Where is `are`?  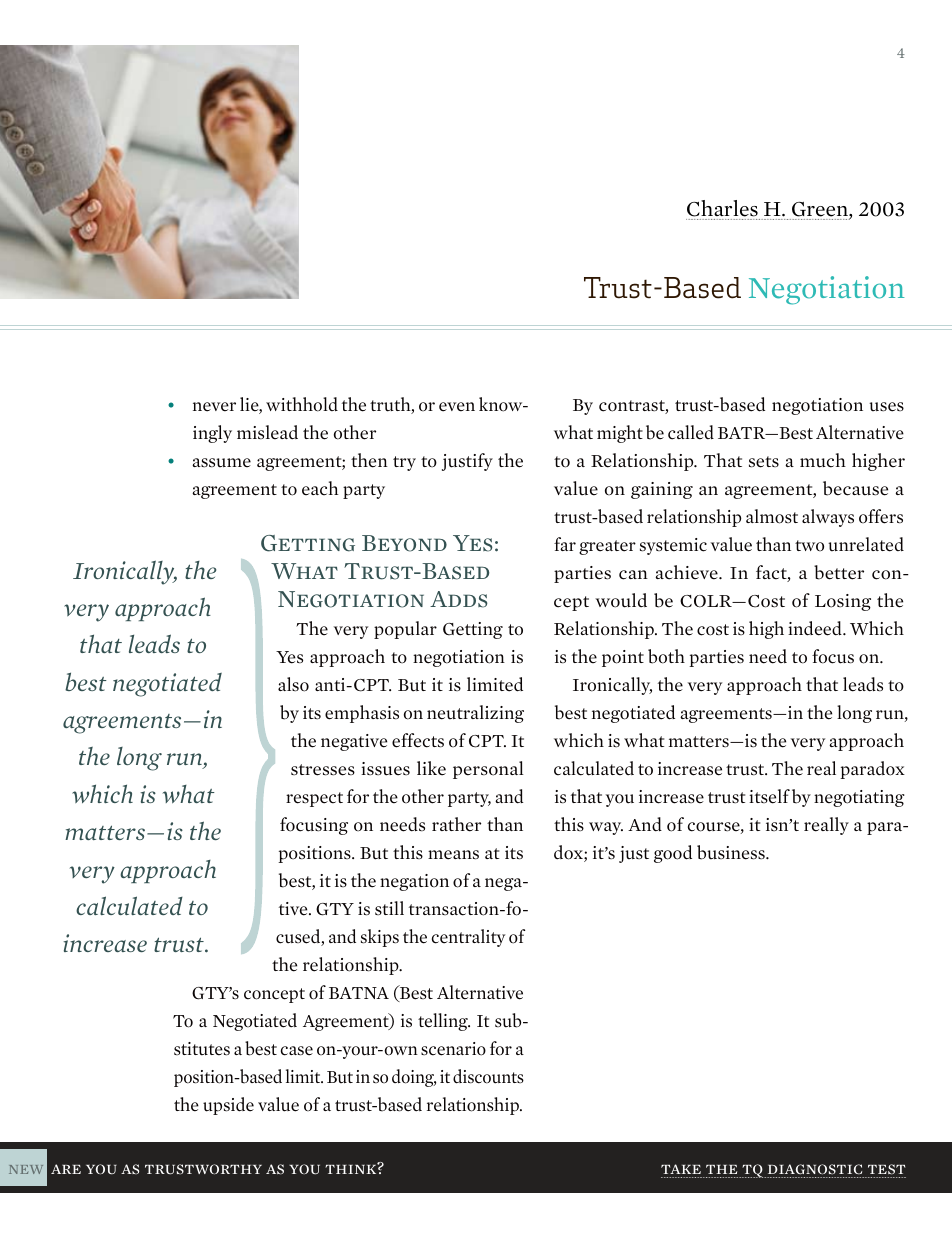
are is located at coordinates (66, 1169).
